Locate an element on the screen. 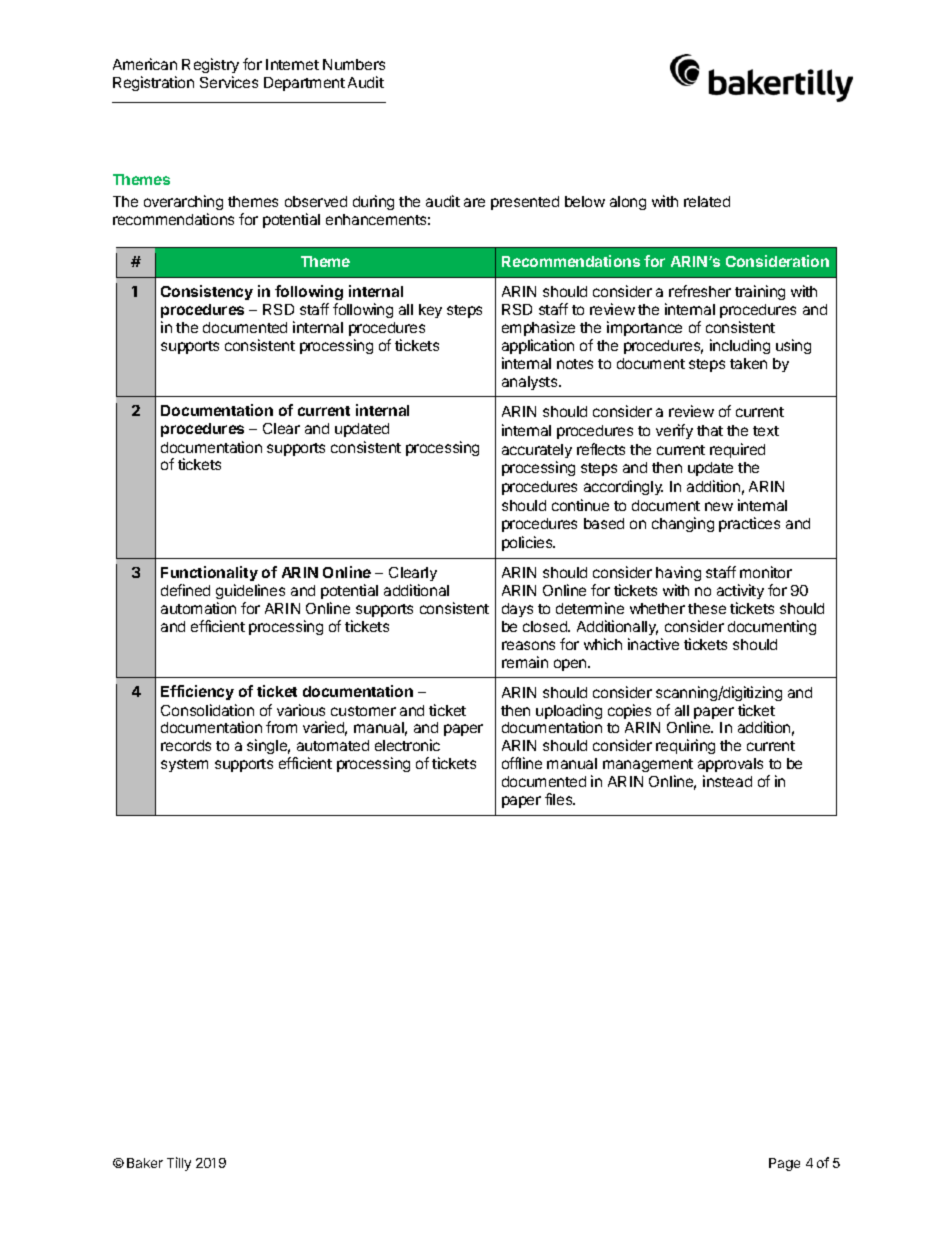 Image resolution: width=952 pixels, height=1233 pixels. files is located at coordinates (560, 799).
